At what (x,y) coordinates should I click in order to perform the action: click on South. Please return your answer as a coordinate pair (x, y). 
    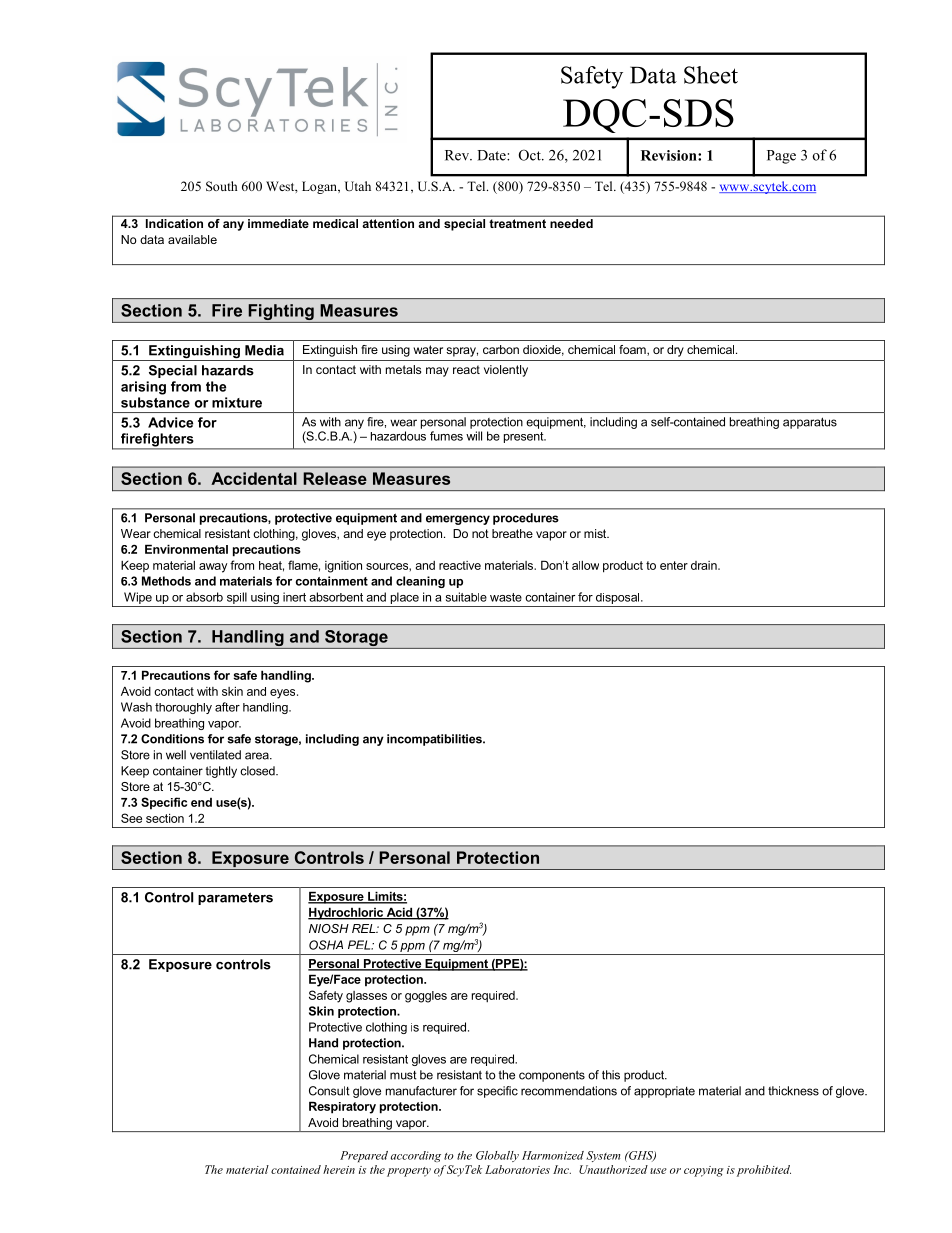
    Looking at the image, I should click on (221, 186).
